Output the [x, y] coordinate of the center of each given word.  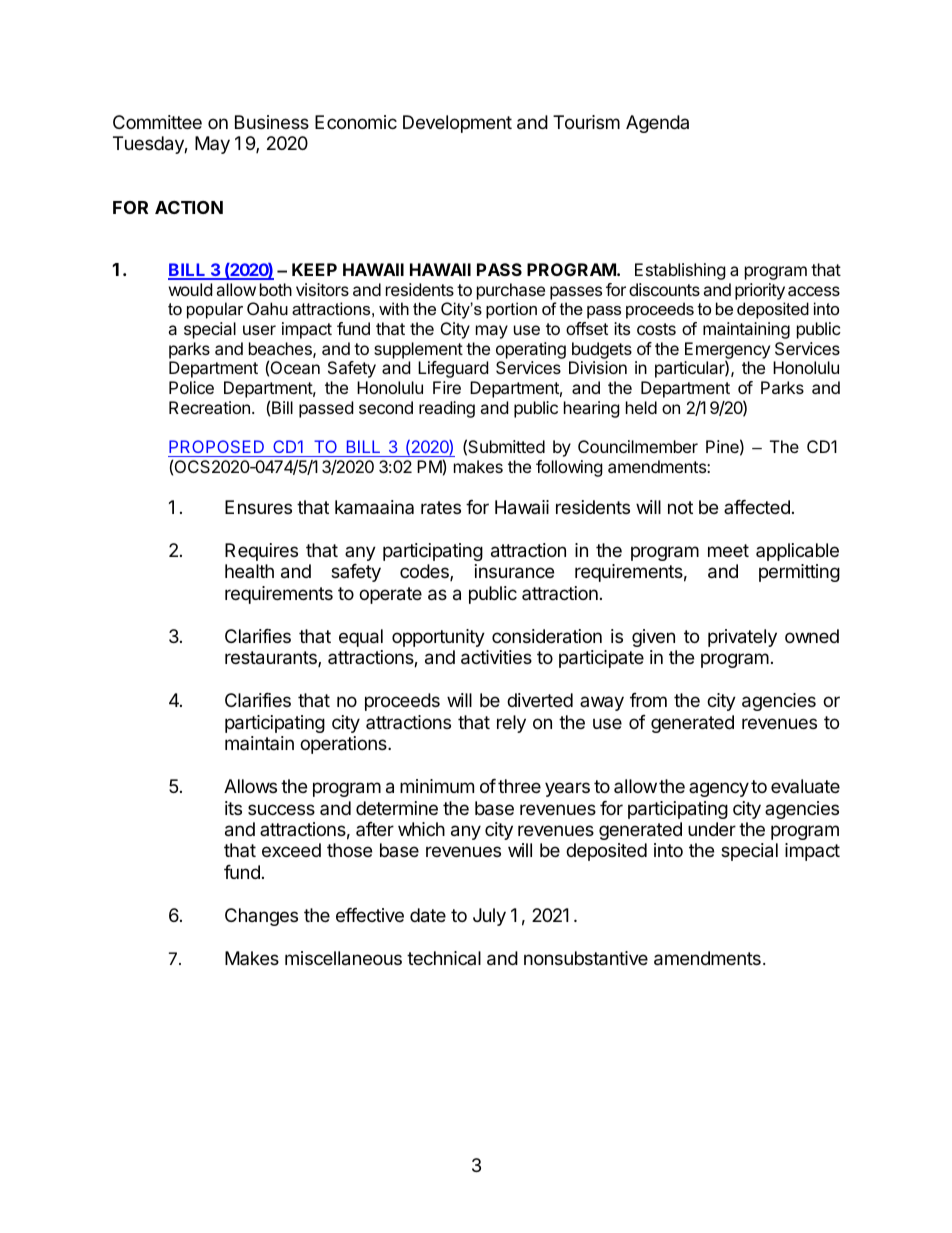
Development [457, 124]
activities [496, 657]
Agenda [657, 124]
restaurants [272, 659]
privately [742, 638]
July [489, 917]
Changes [261, 917]
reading [447, 409]
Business [272, 122]
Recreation [209, 407]
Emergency [727, 352]
